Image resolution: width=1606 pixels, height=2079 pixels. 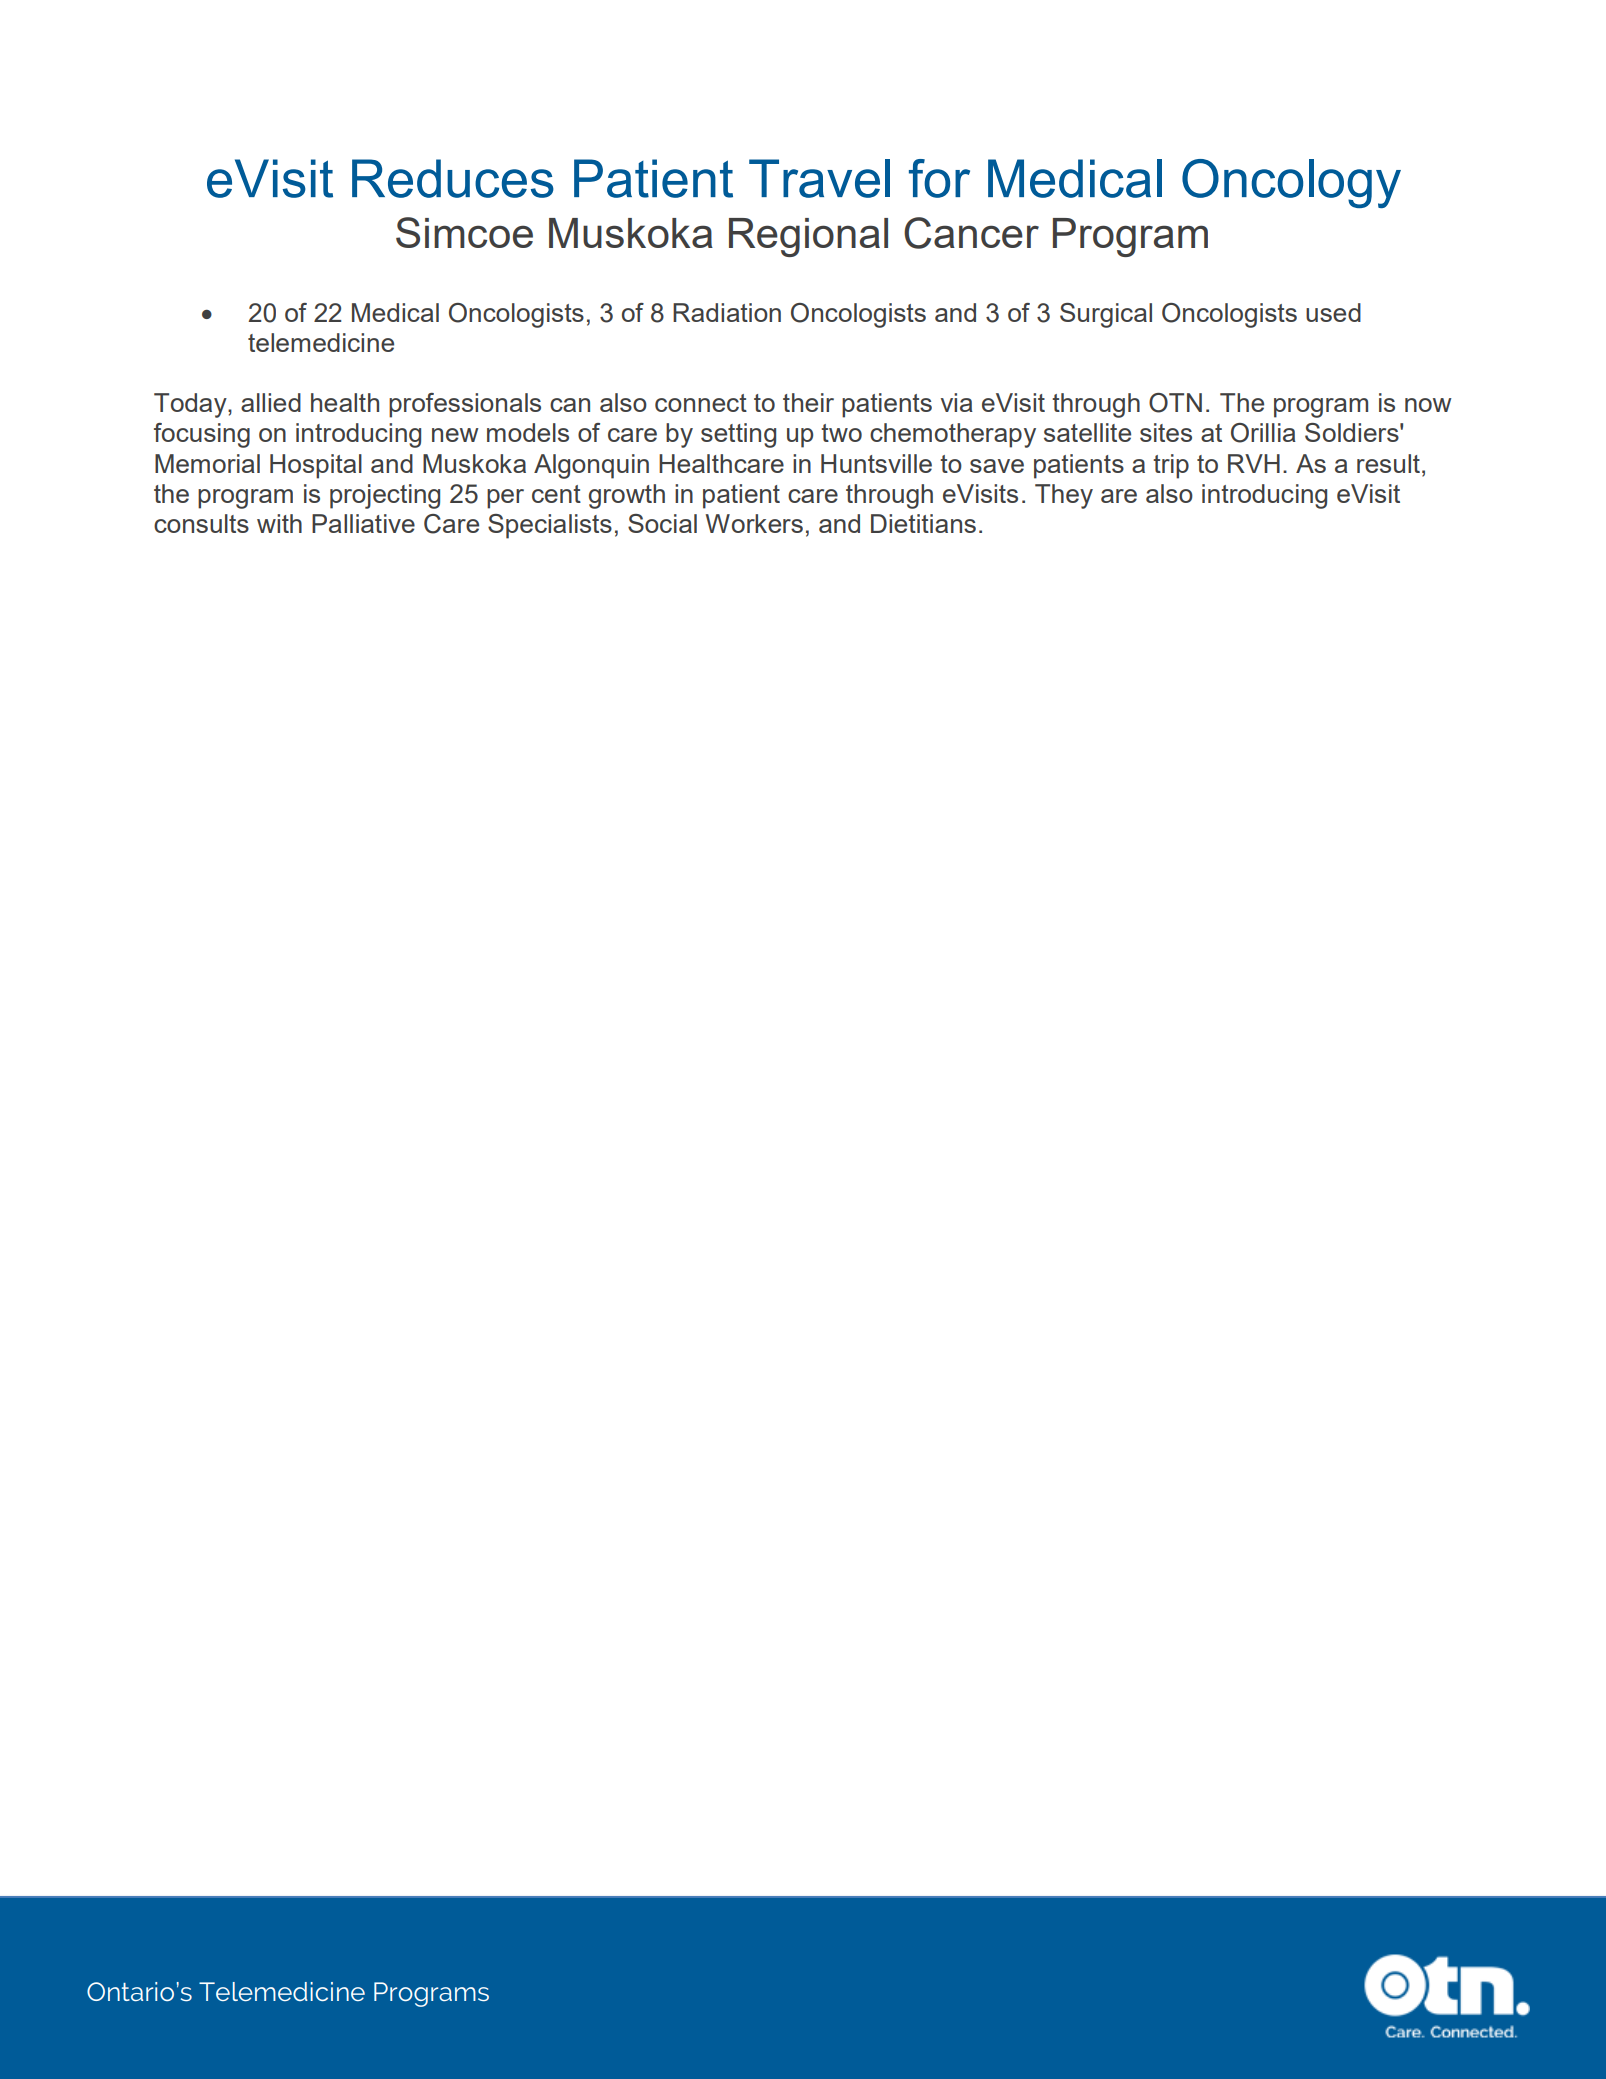 I want to click on Reduces, so click(x=453, y=178).
